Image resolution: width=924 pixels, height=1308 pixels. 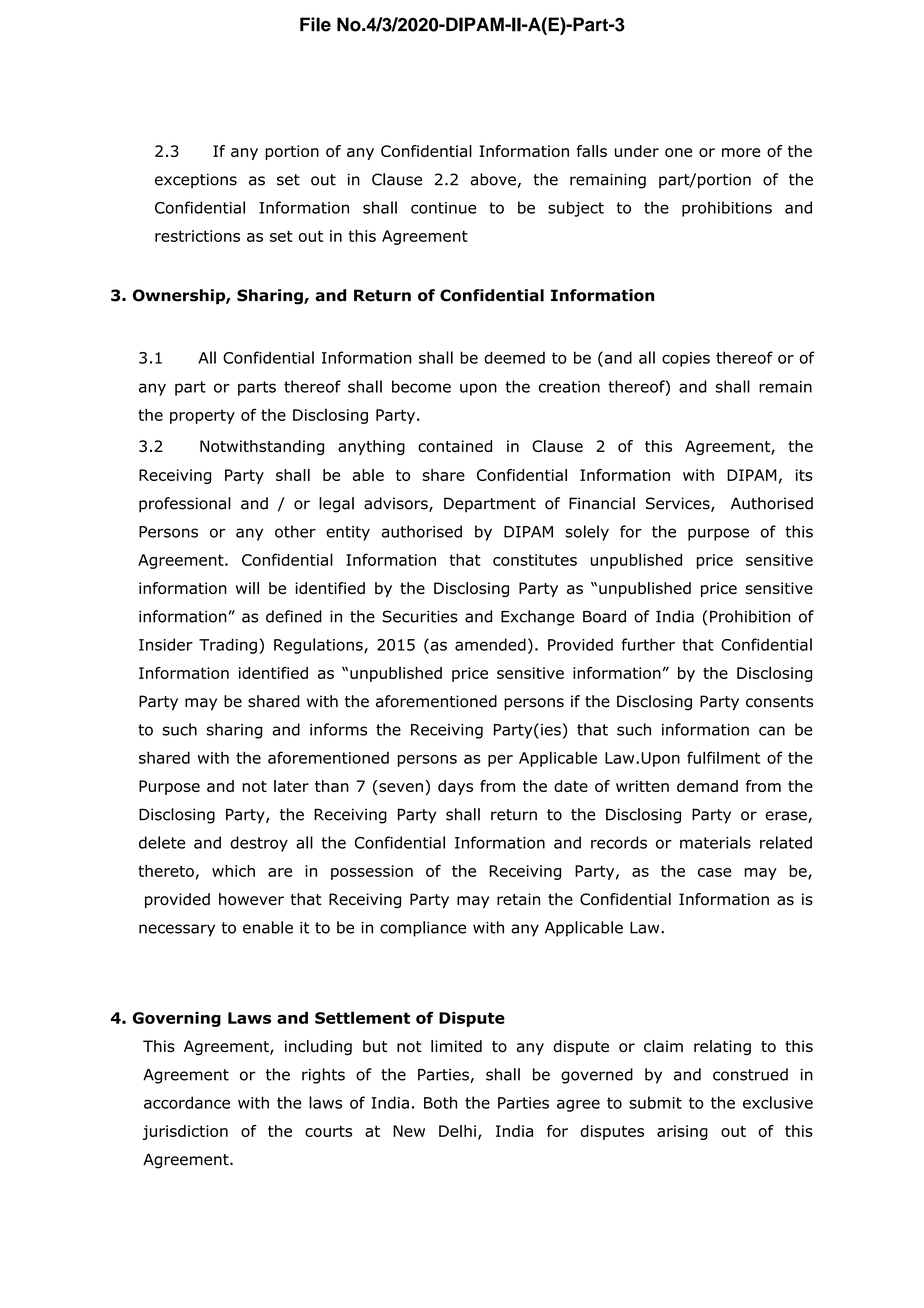 What do you see at coordinates (493, 179) in the page?
I see `above` at bounding box center [493, 179].
